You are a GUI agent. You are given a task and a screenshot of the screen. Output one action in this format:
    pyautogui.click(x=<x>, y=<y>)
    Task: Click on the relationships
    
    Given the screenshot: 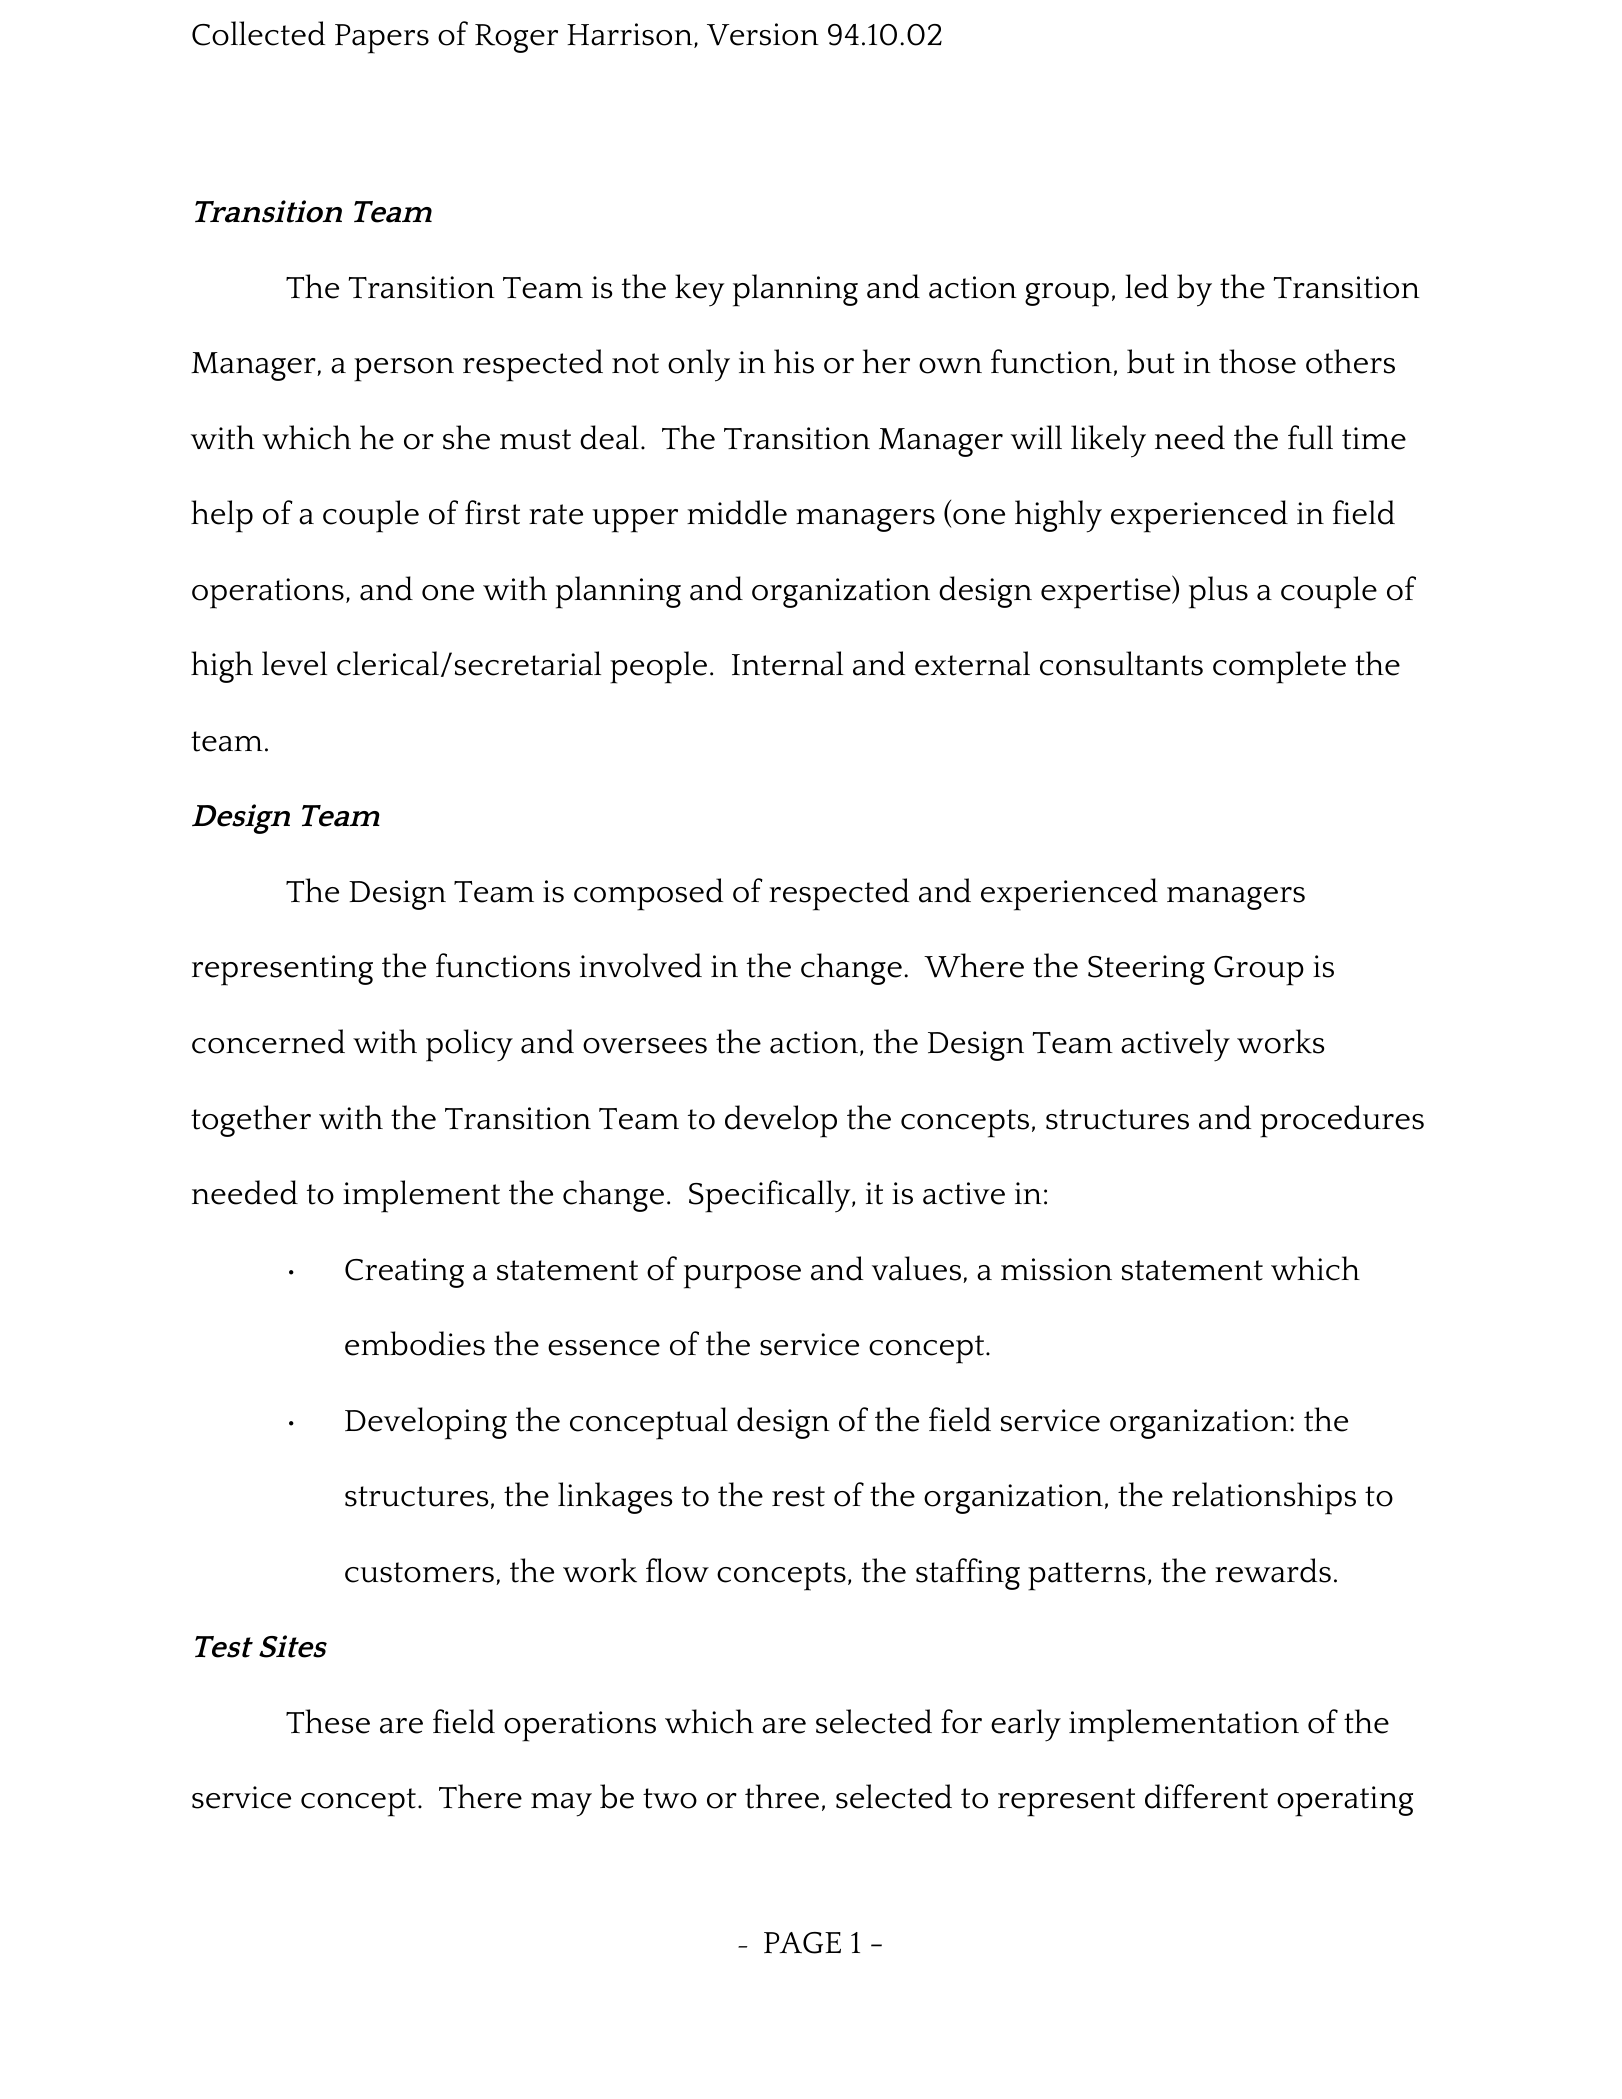 What is the action you would take?
    pyautogui.click(x=1264, y=1498)
